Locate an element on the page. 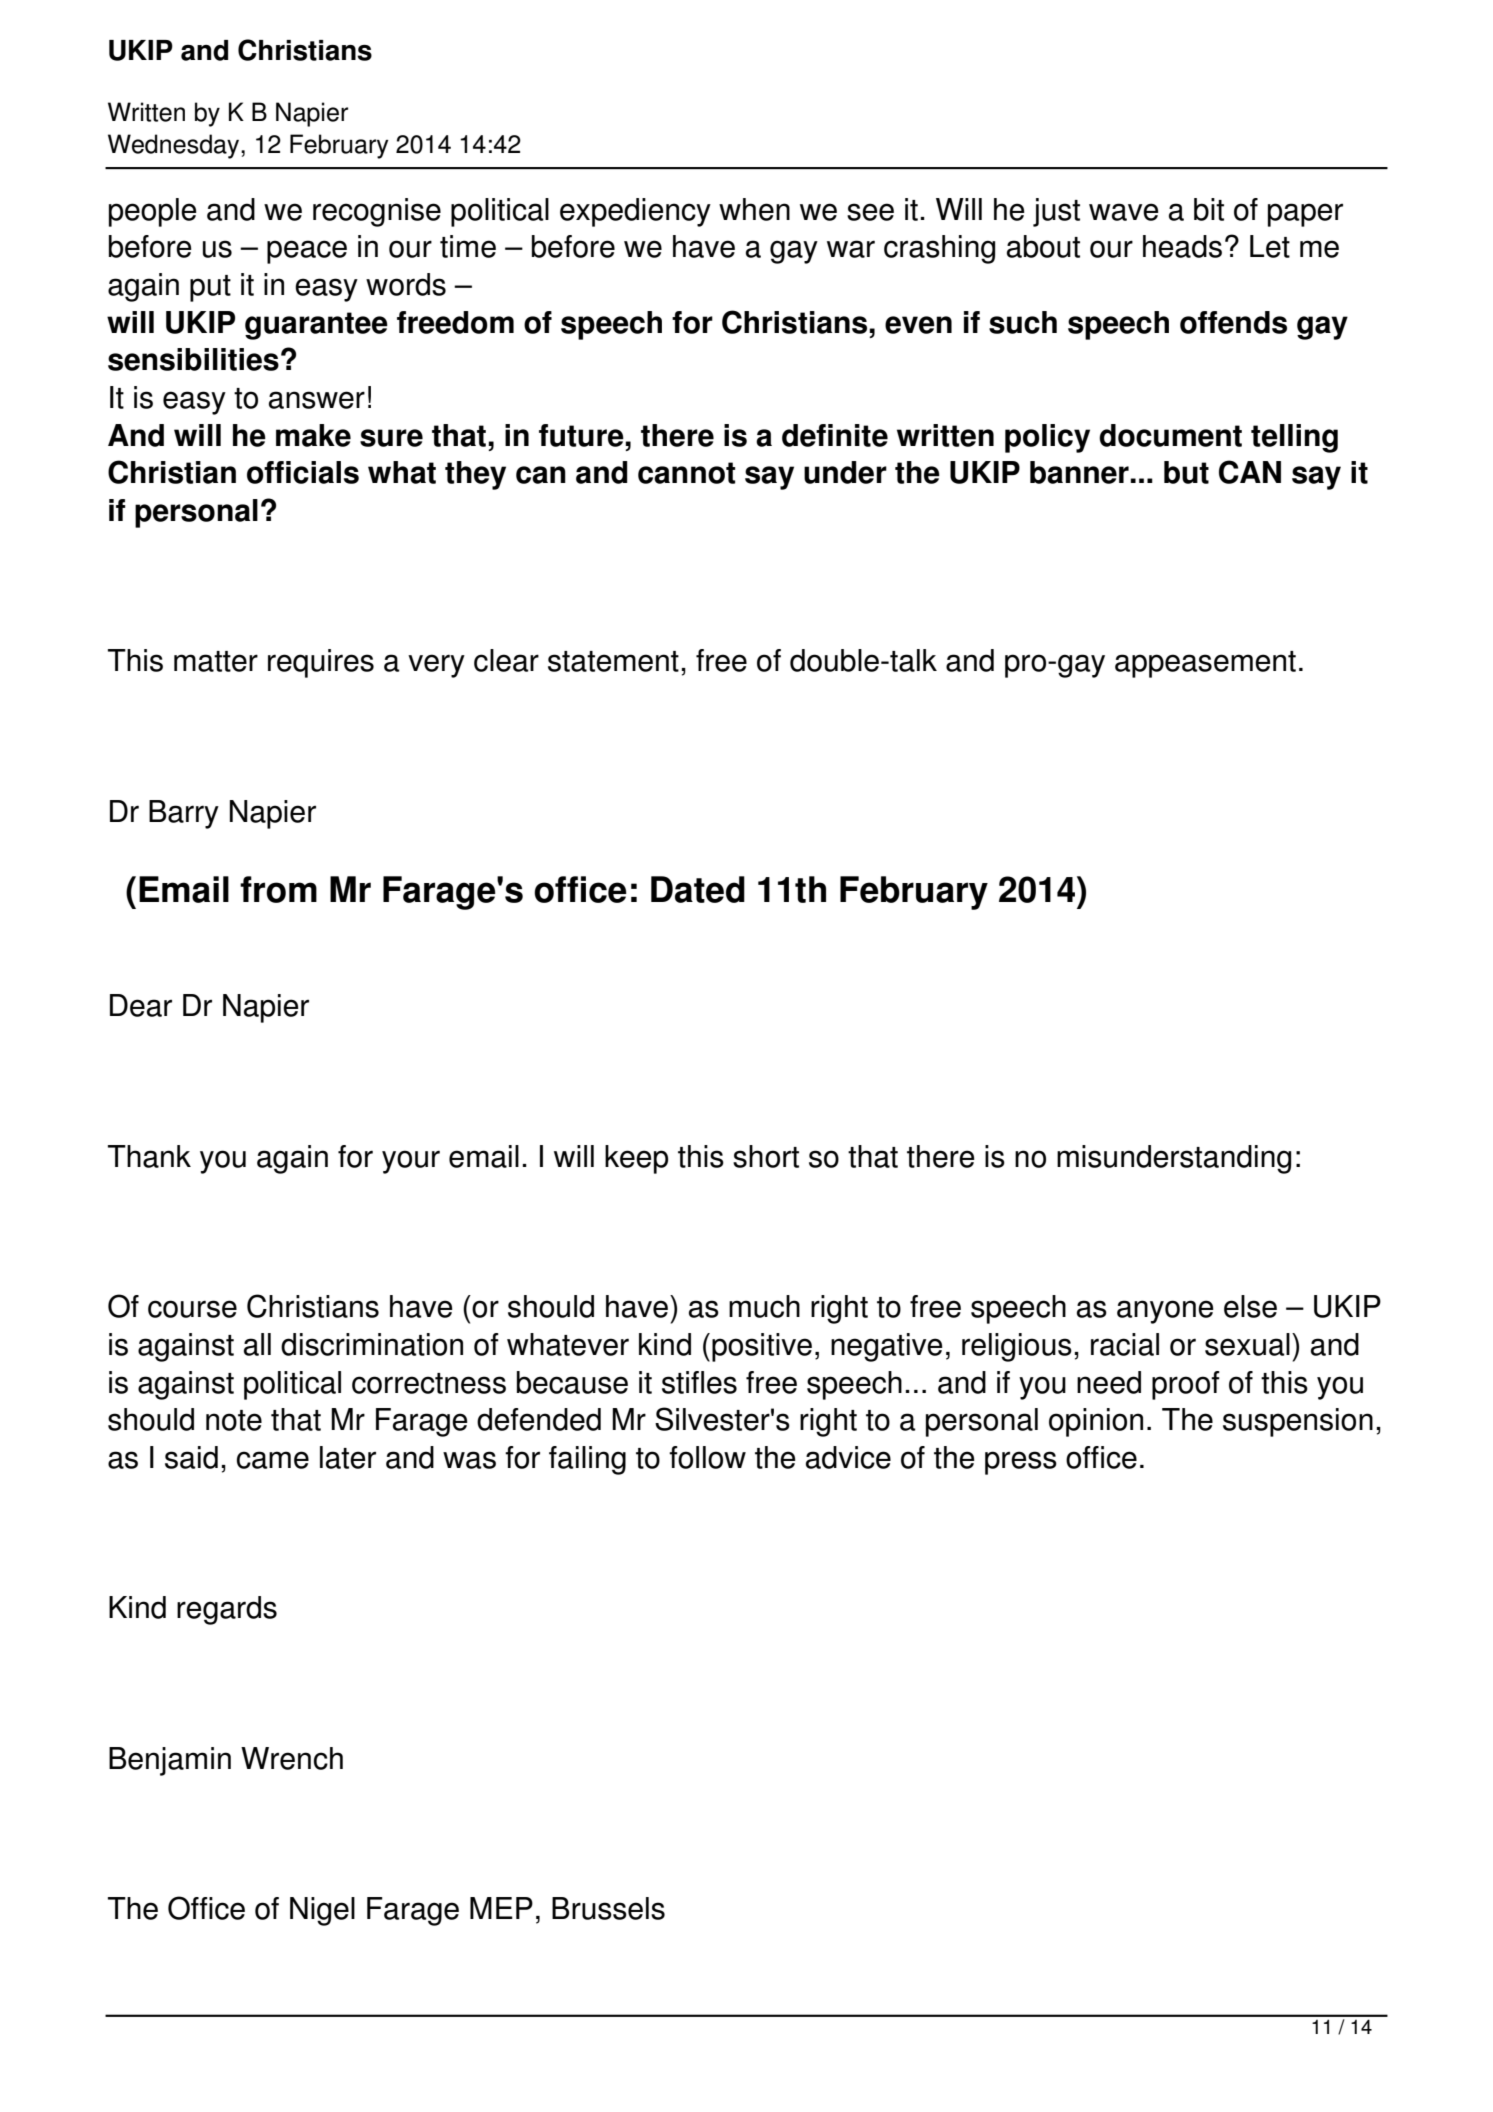 The image size is (1493, 2112). peace is located at coordinates (307, 252).
